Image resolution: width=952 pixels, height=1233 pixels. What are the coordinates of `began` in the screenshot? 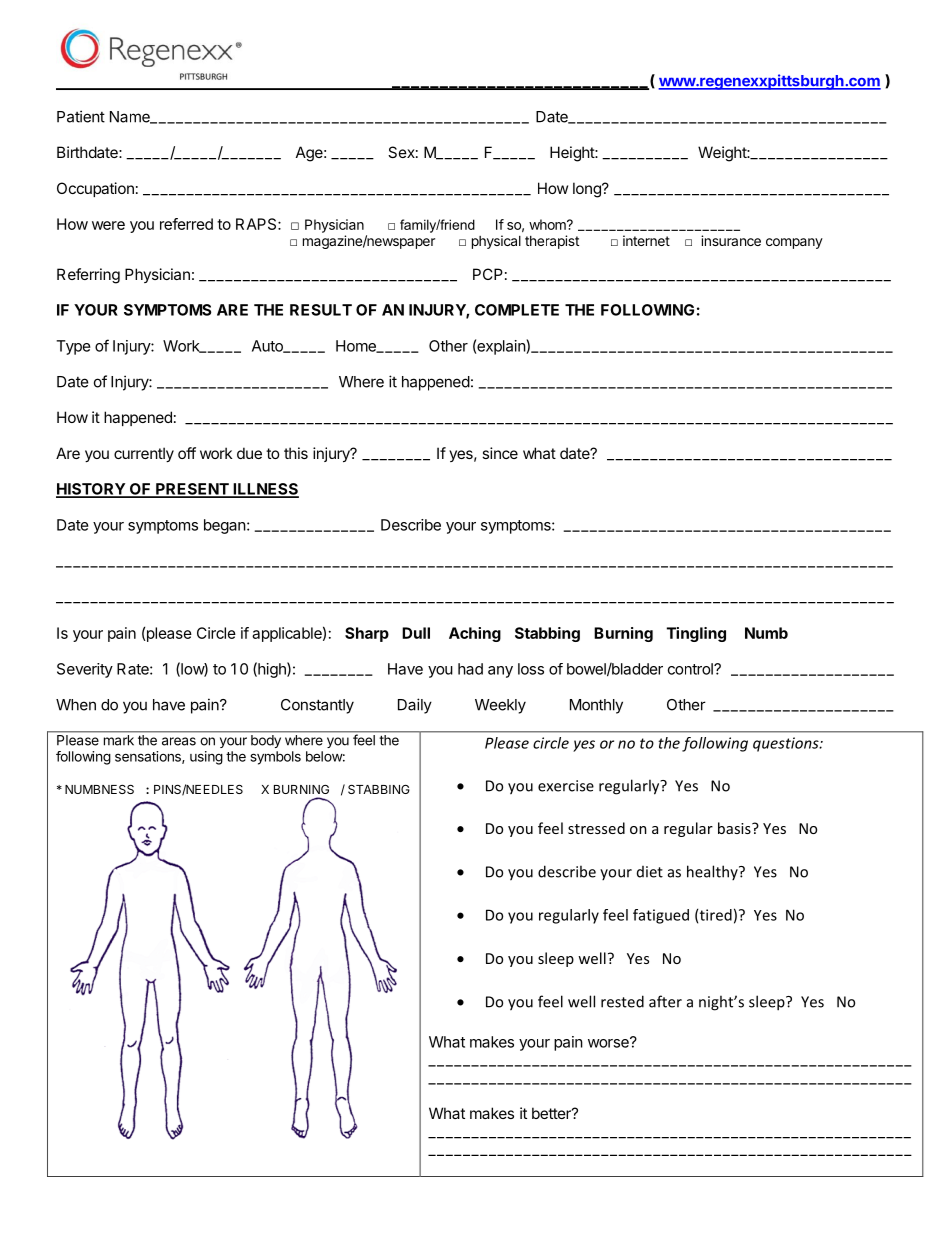 It's located at (225, 526).
